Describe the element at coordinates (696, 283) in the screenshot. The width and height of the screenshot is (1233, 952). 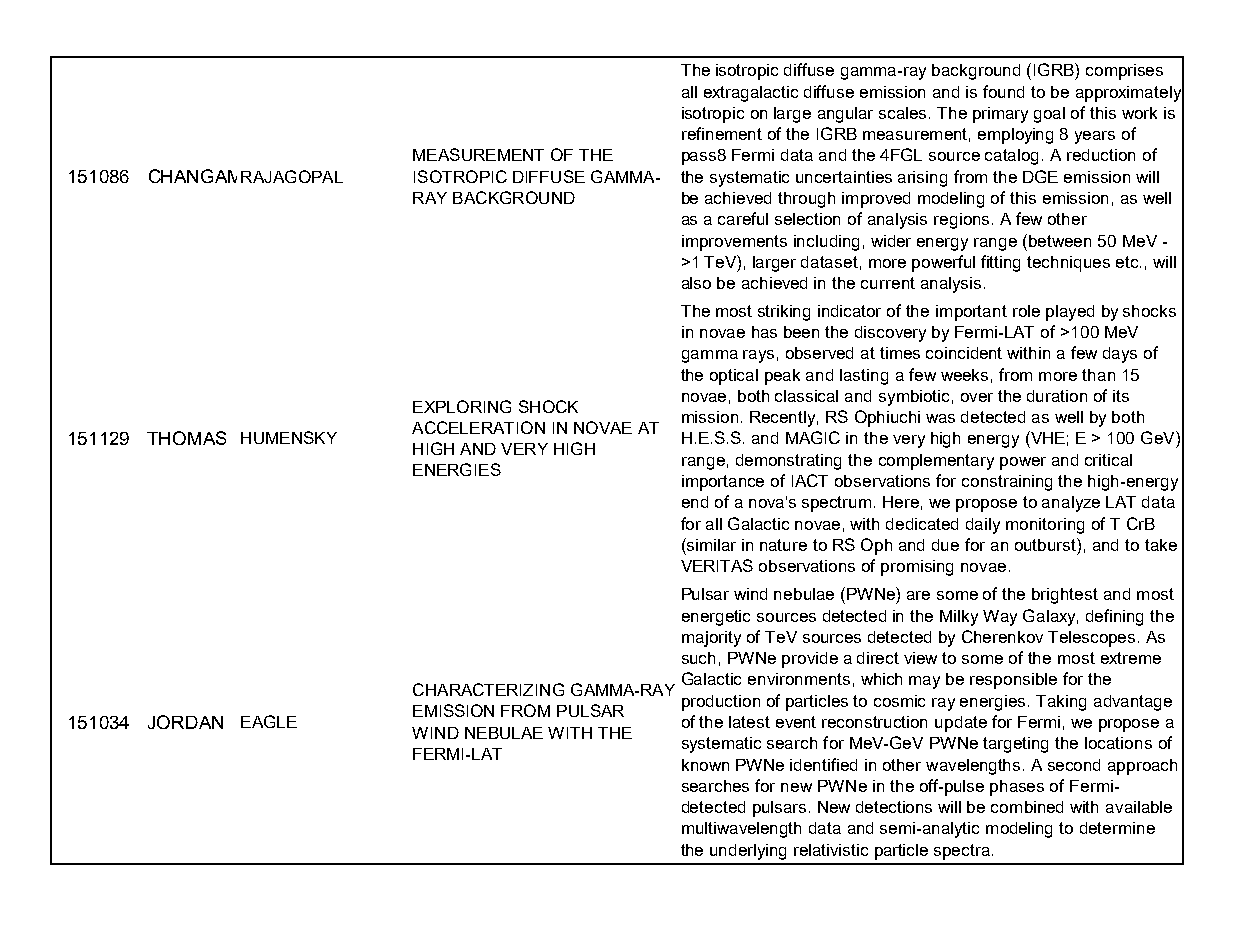
I see `also` at that location.
